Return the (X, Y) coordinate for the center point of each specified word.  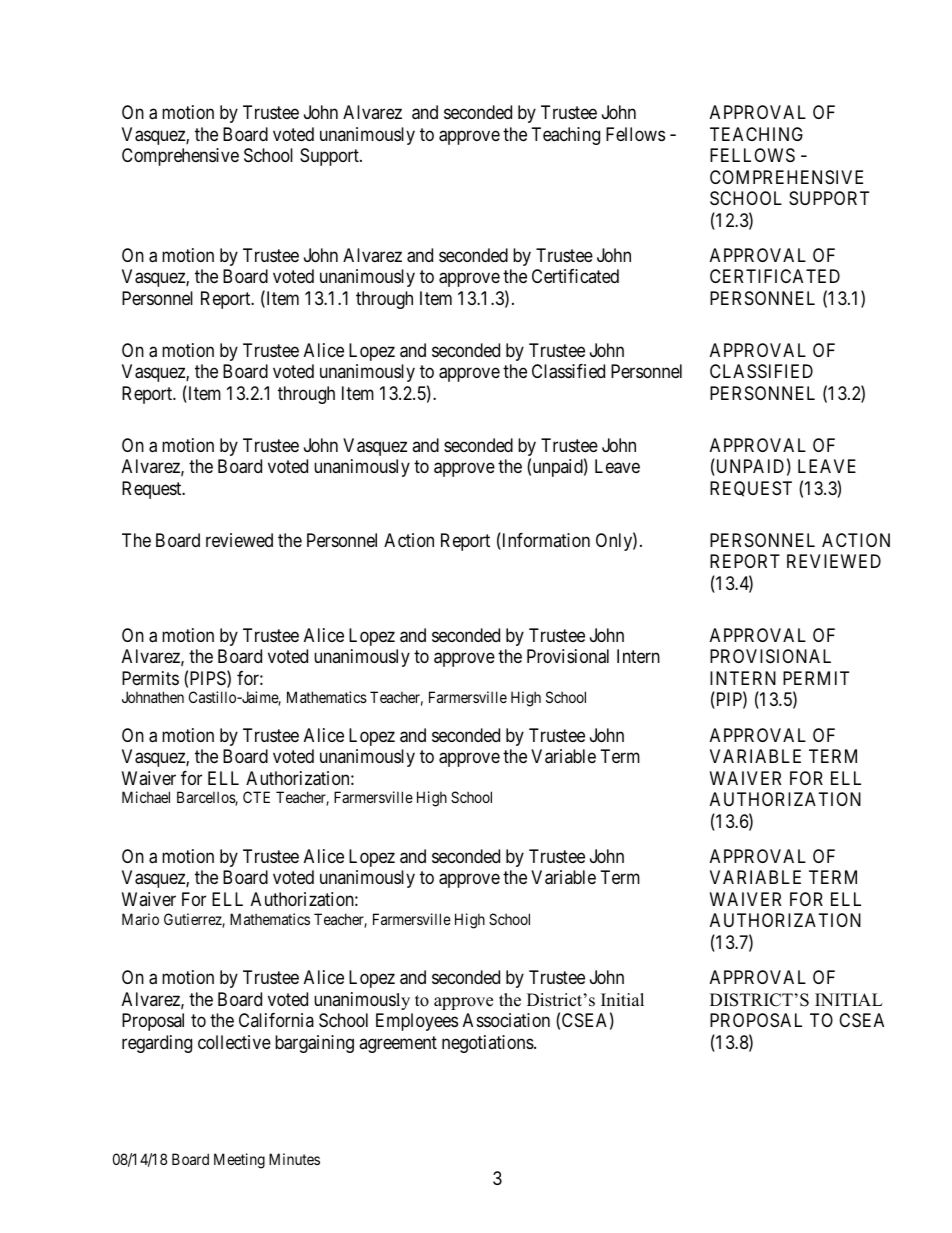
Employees (417, 1022)
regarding (157, 1044)
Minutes (294, 1159)
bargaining (314, 1044)
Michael (146, 797)
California (276, 1020)
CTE (256, 797)
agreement (398, 1044)
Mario (140, 919)
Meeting (239, 1161)
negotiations (488, 1044)
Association (506, 1020)
